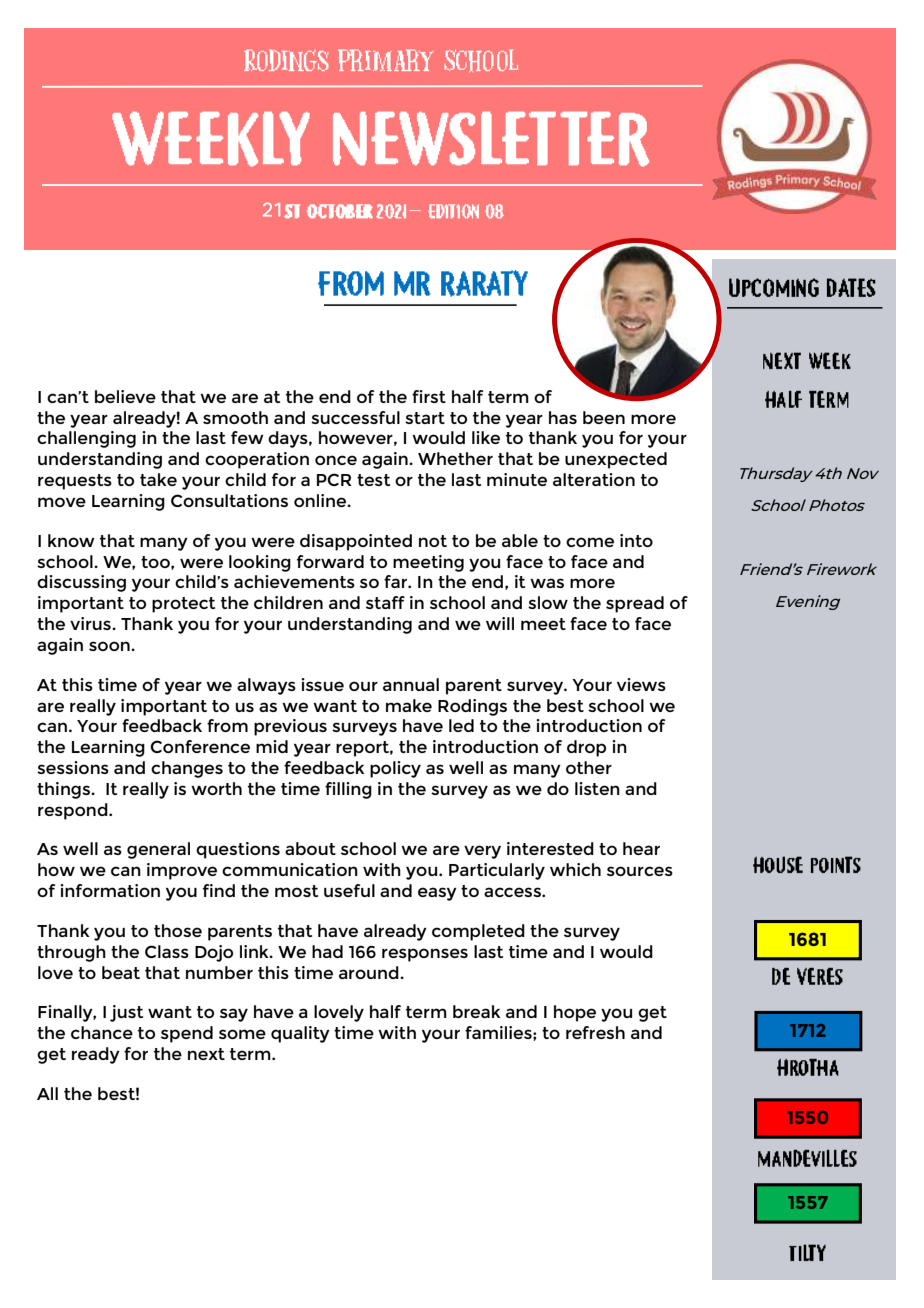 Image resolution: width=924 pixels, height=1308 pixels. I want to click on virus, so click(91, 623).
